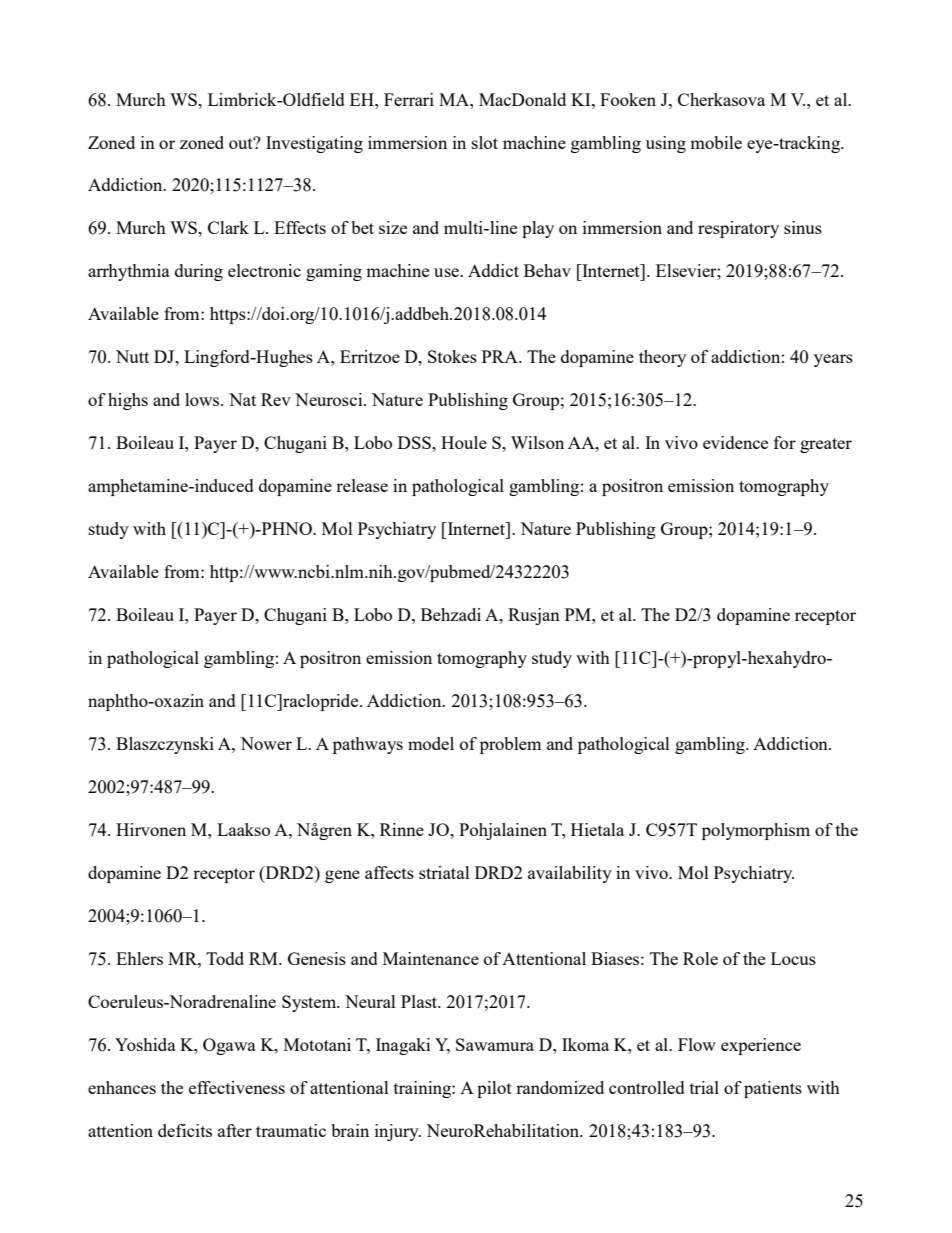 The width and height of the screenshot is (952, 1233). Describe the element at coordinates (237, 1087) in the screenshot. I see `effectiveness` at that location.
